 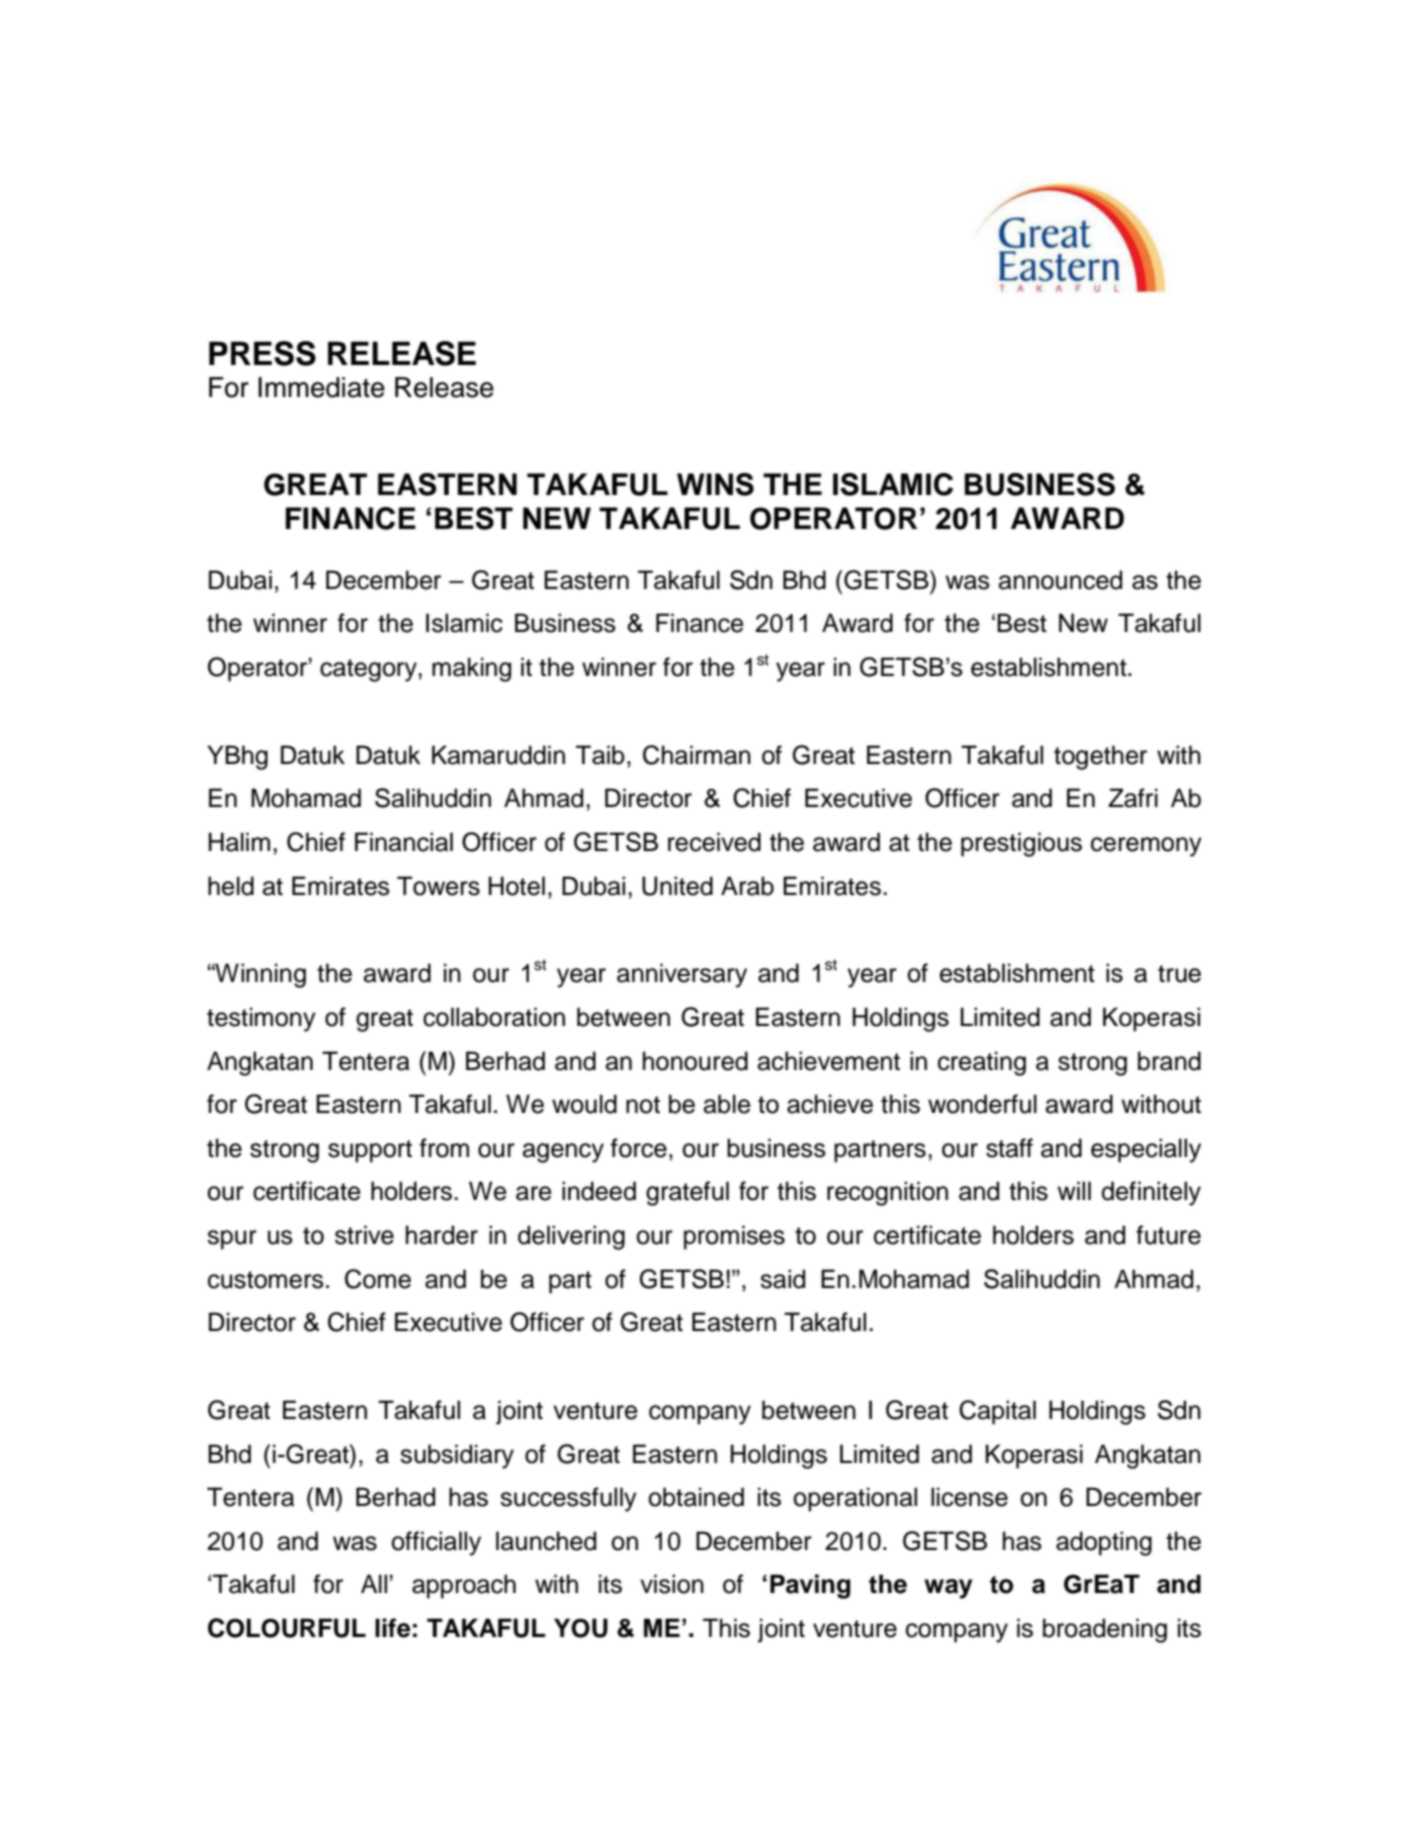 What do you see at coordinates (1060, 580) in the screenshot?
I see `announced` at bounding box center [1060, 580].
